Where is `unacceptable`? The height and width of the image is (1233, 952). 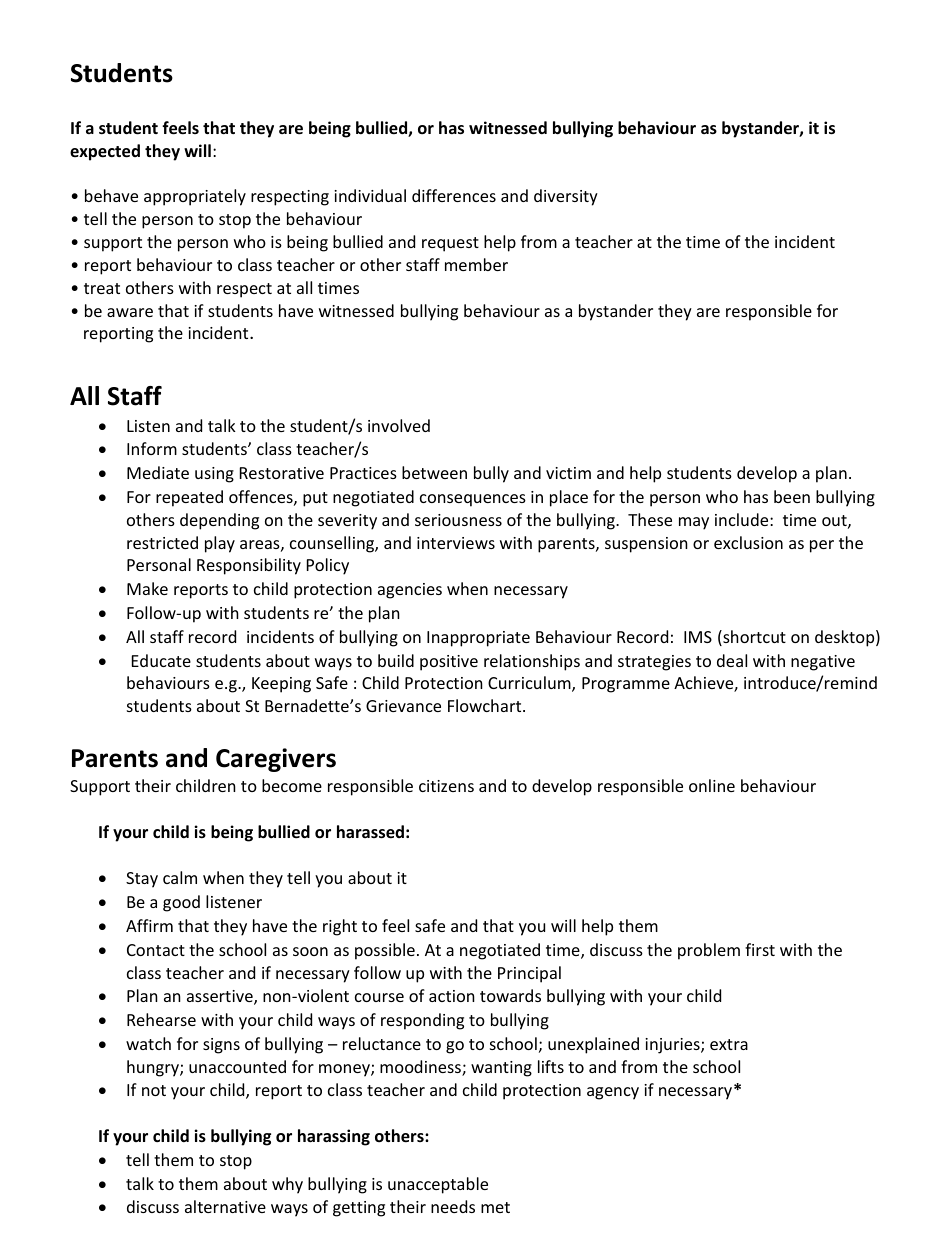 unacceptable is located at coordinates (438, 1185).
